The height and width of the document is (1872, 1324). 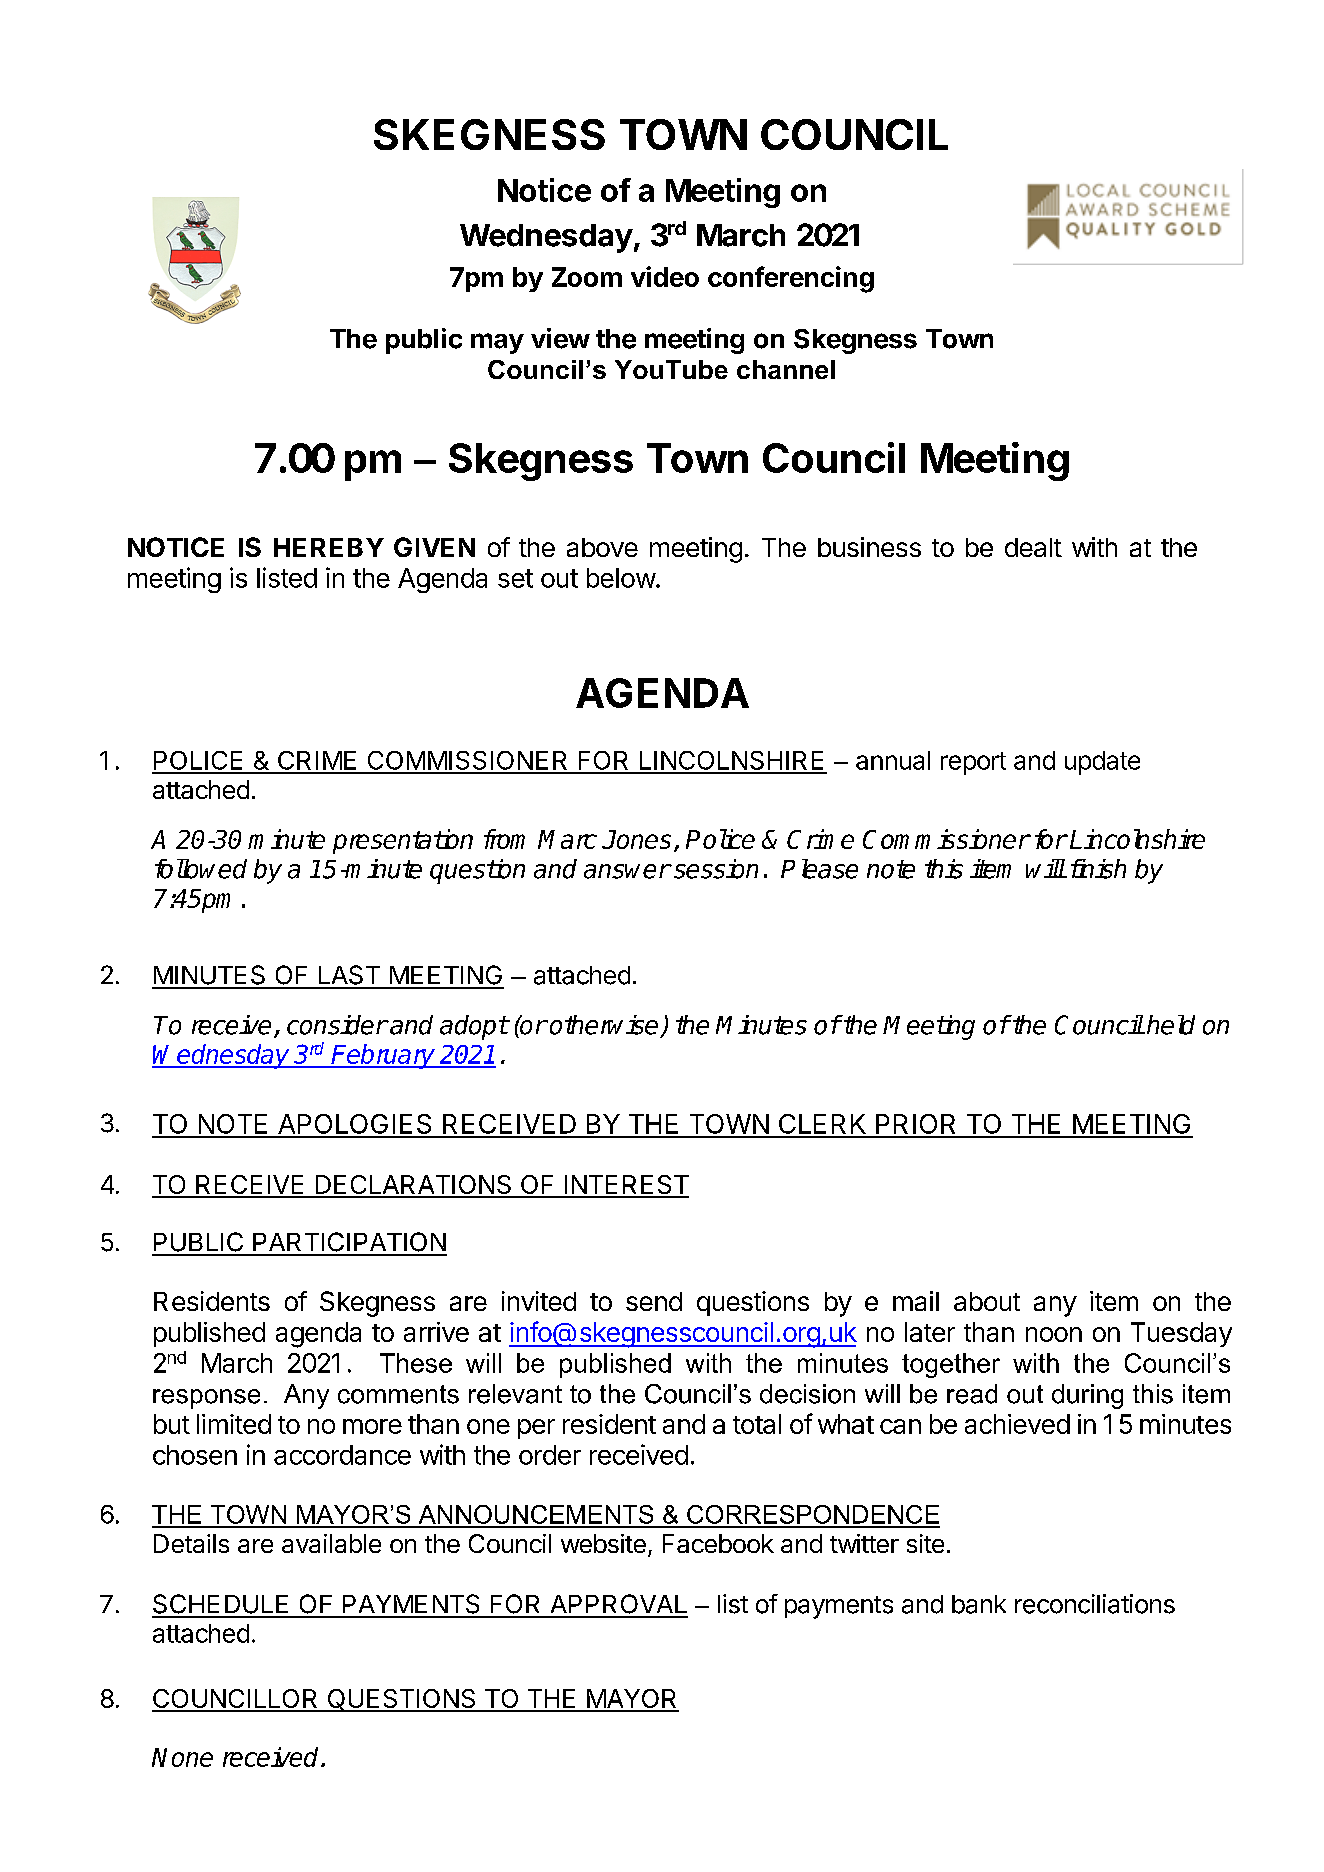 What do you see at coordinates (560, 338) in the document?
I see `view` at bounding box center [560, 338].
